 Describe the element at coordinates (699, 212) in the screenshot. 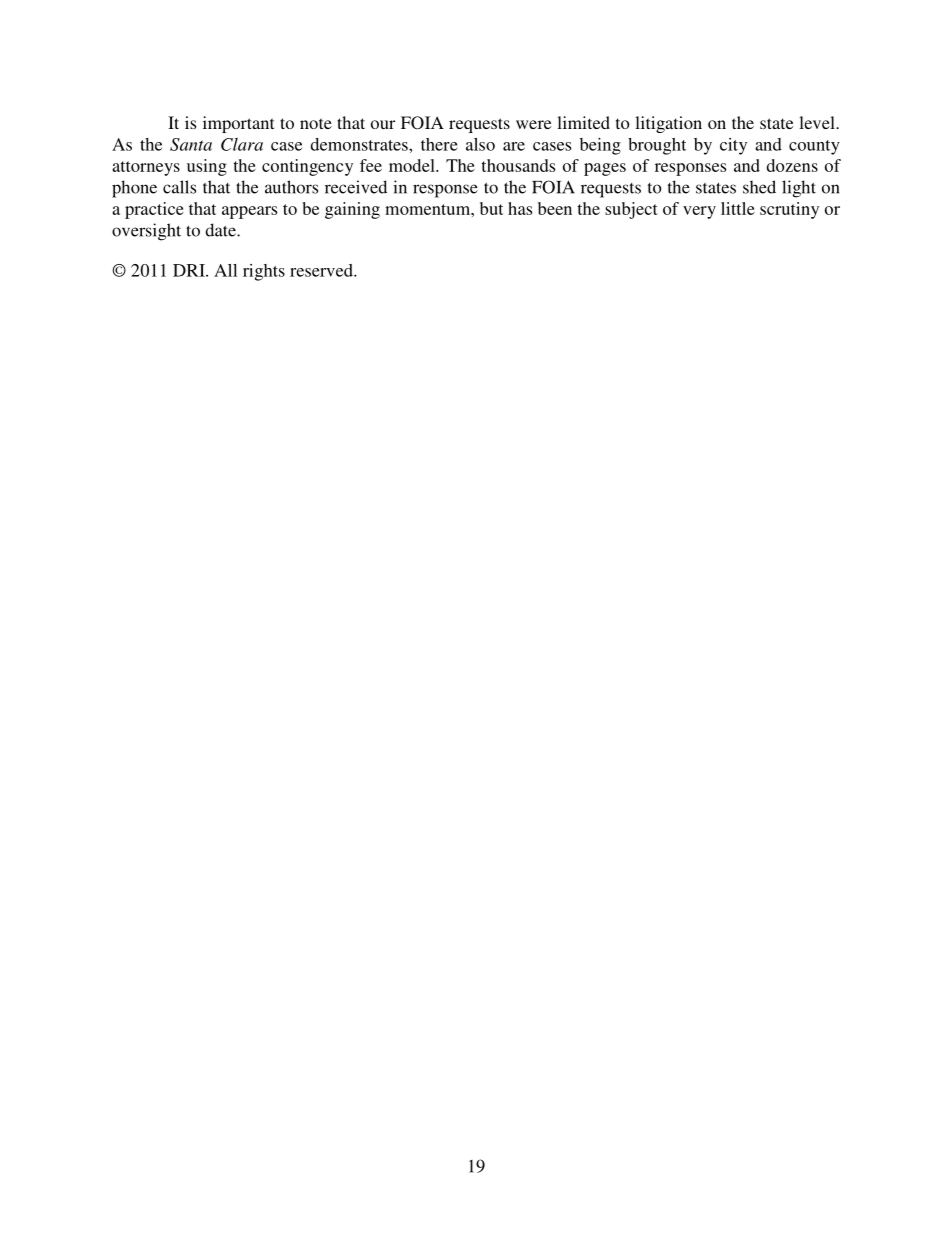

I see `very` at that location.
